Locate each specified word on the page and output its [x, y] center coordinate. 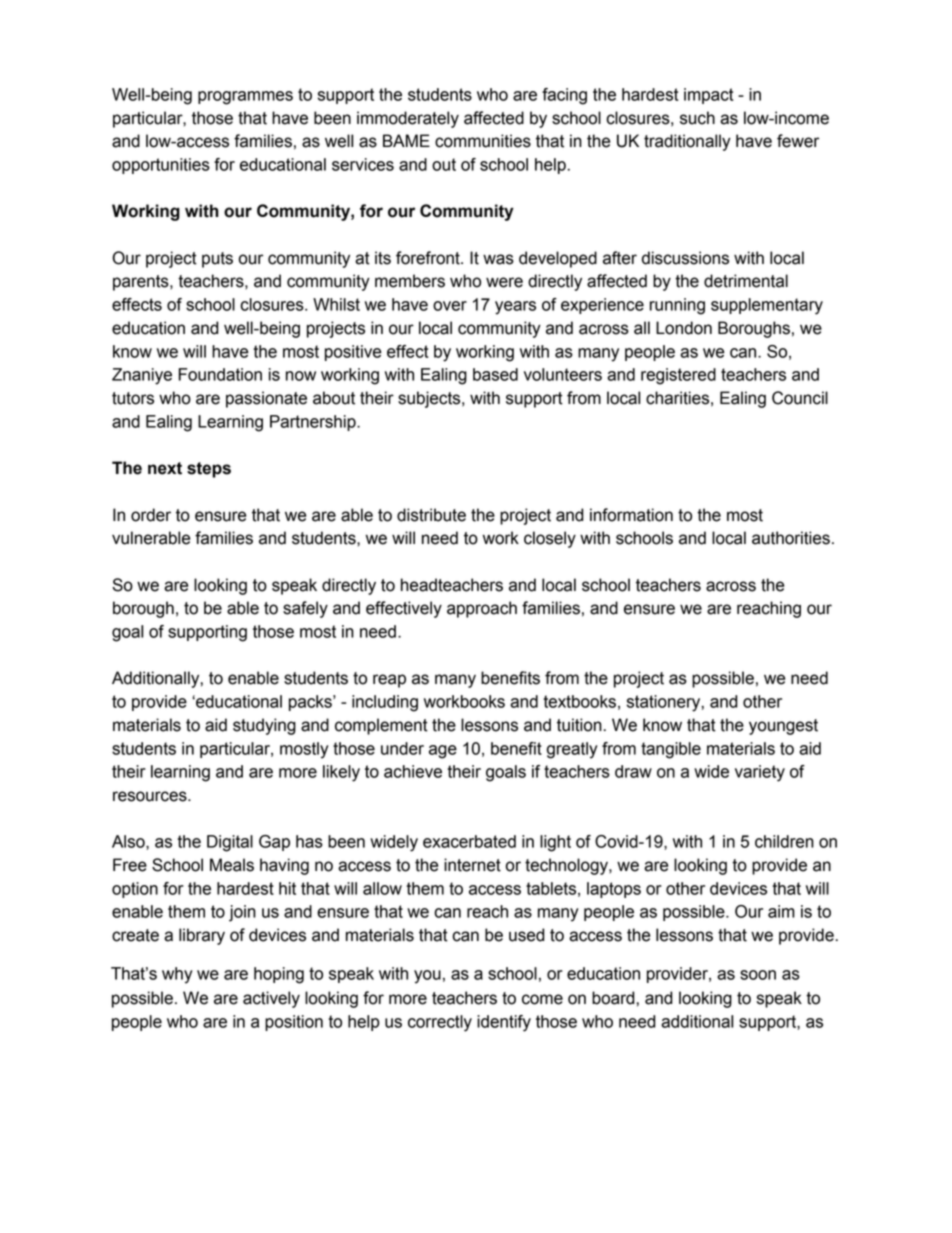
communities [483, 141]
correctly [440, 1023]
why [177, 975]
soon [758, 975]
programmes [245, 98]
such [697, 118]
